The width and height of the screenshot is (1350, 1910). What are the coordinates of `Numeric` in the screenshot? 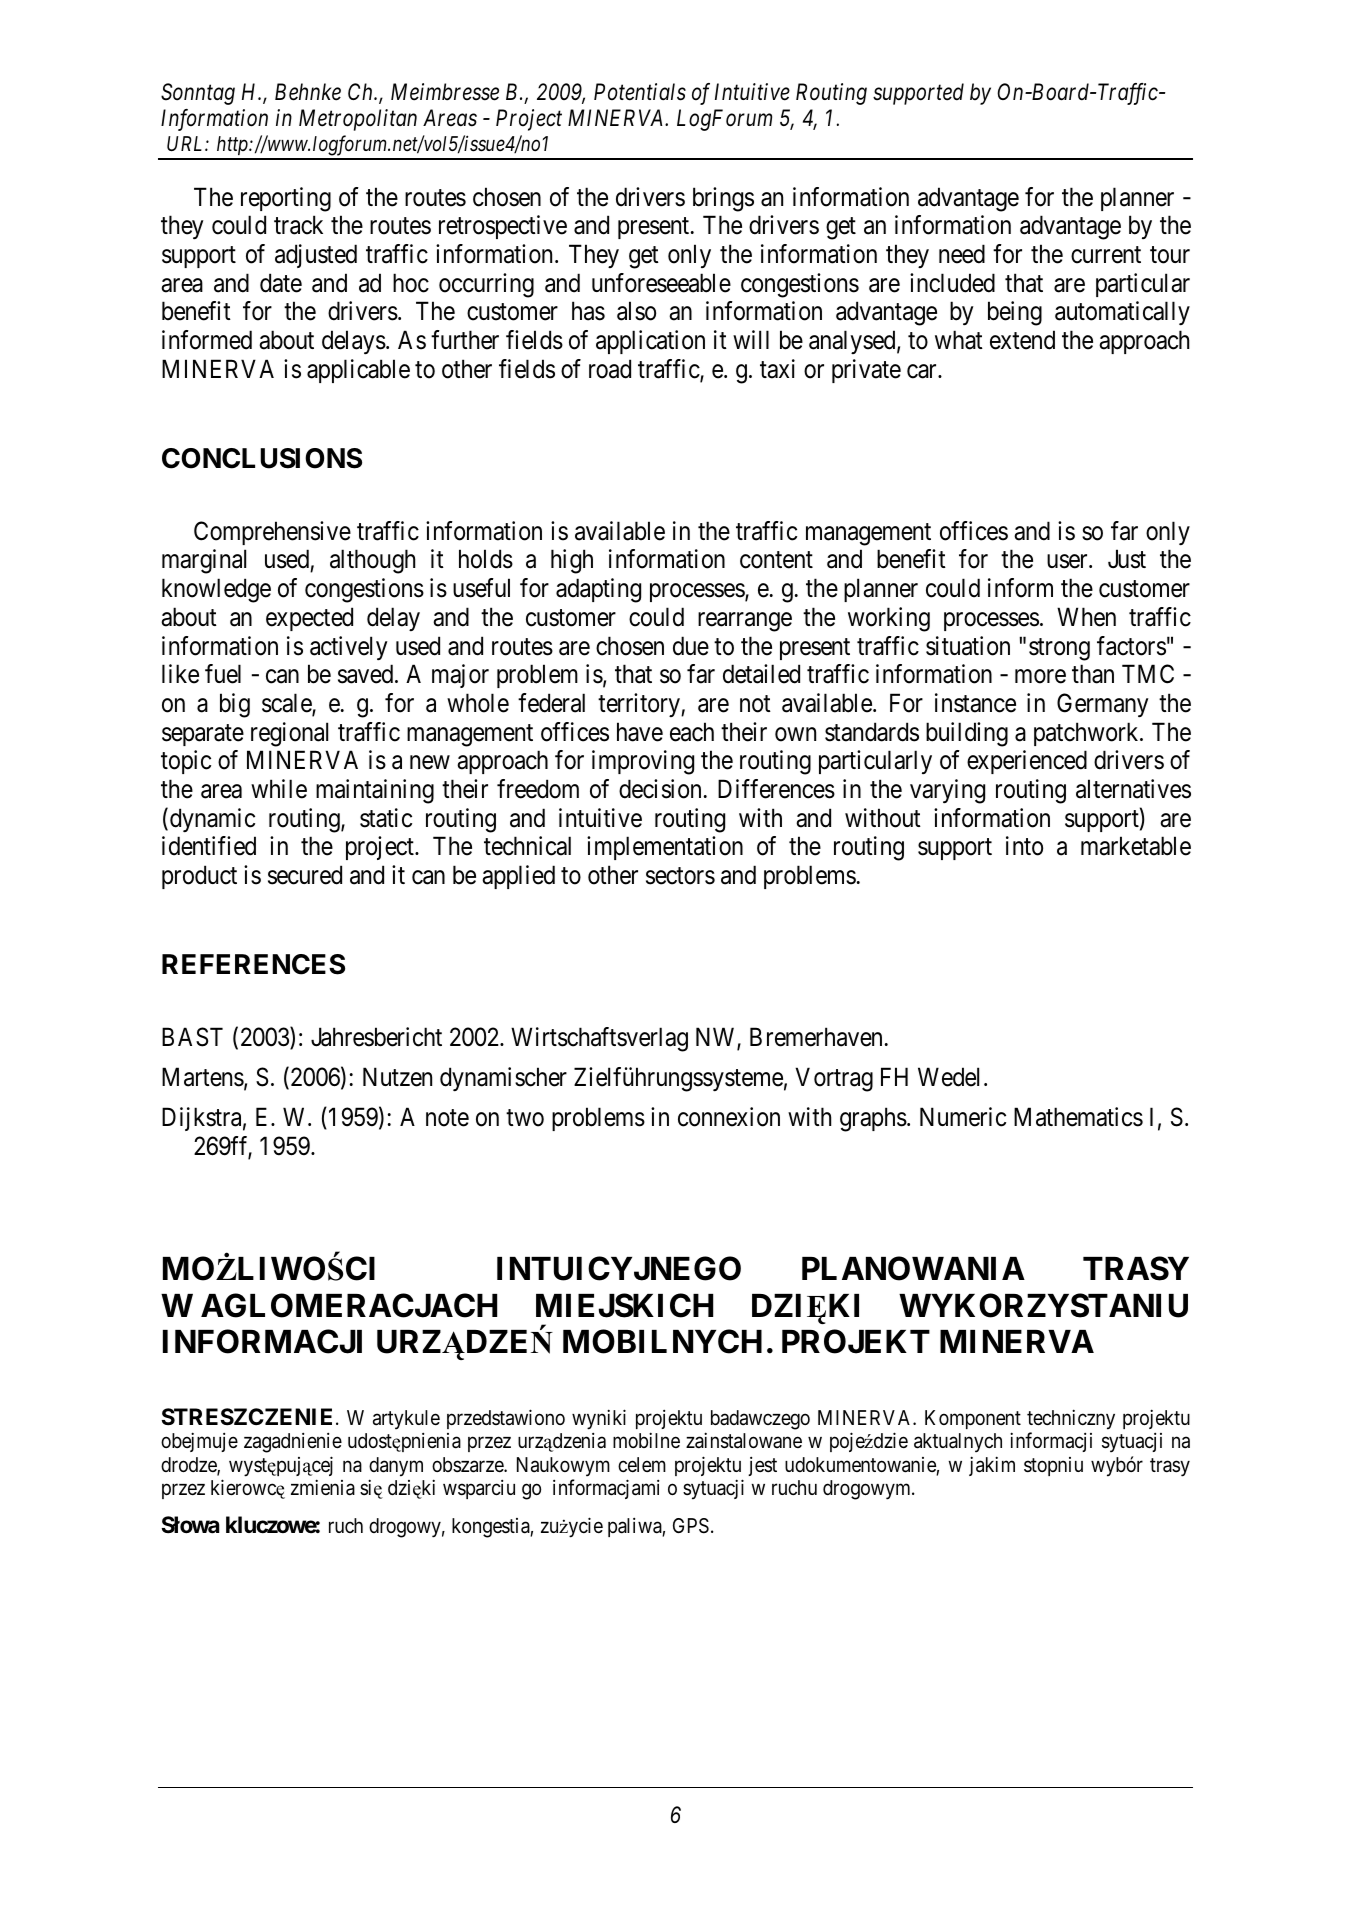 It's located at (963, 1117).
